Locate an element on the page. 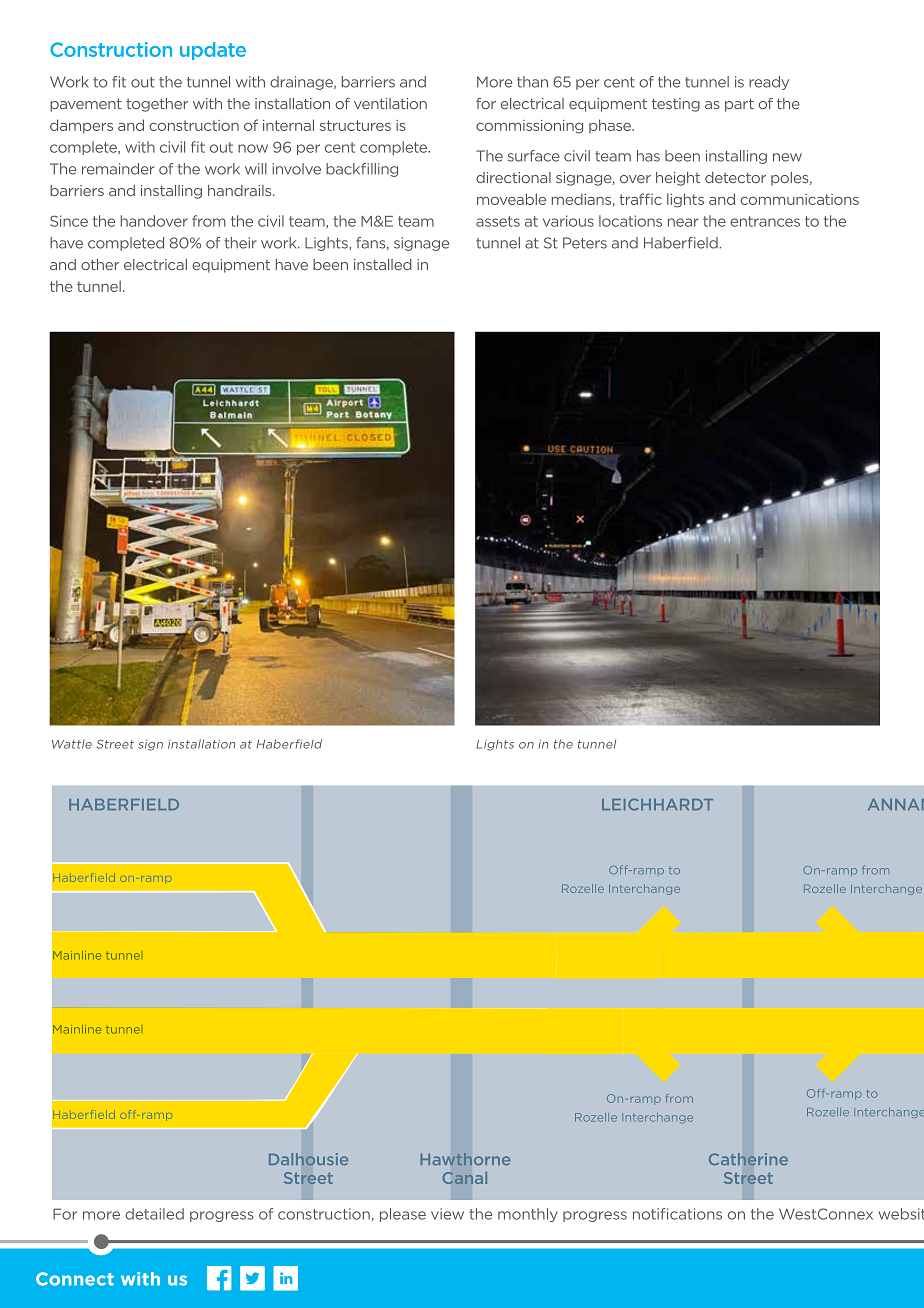 This image has height=1308, width=924. detailed is located at coordinates (154, 1214).
